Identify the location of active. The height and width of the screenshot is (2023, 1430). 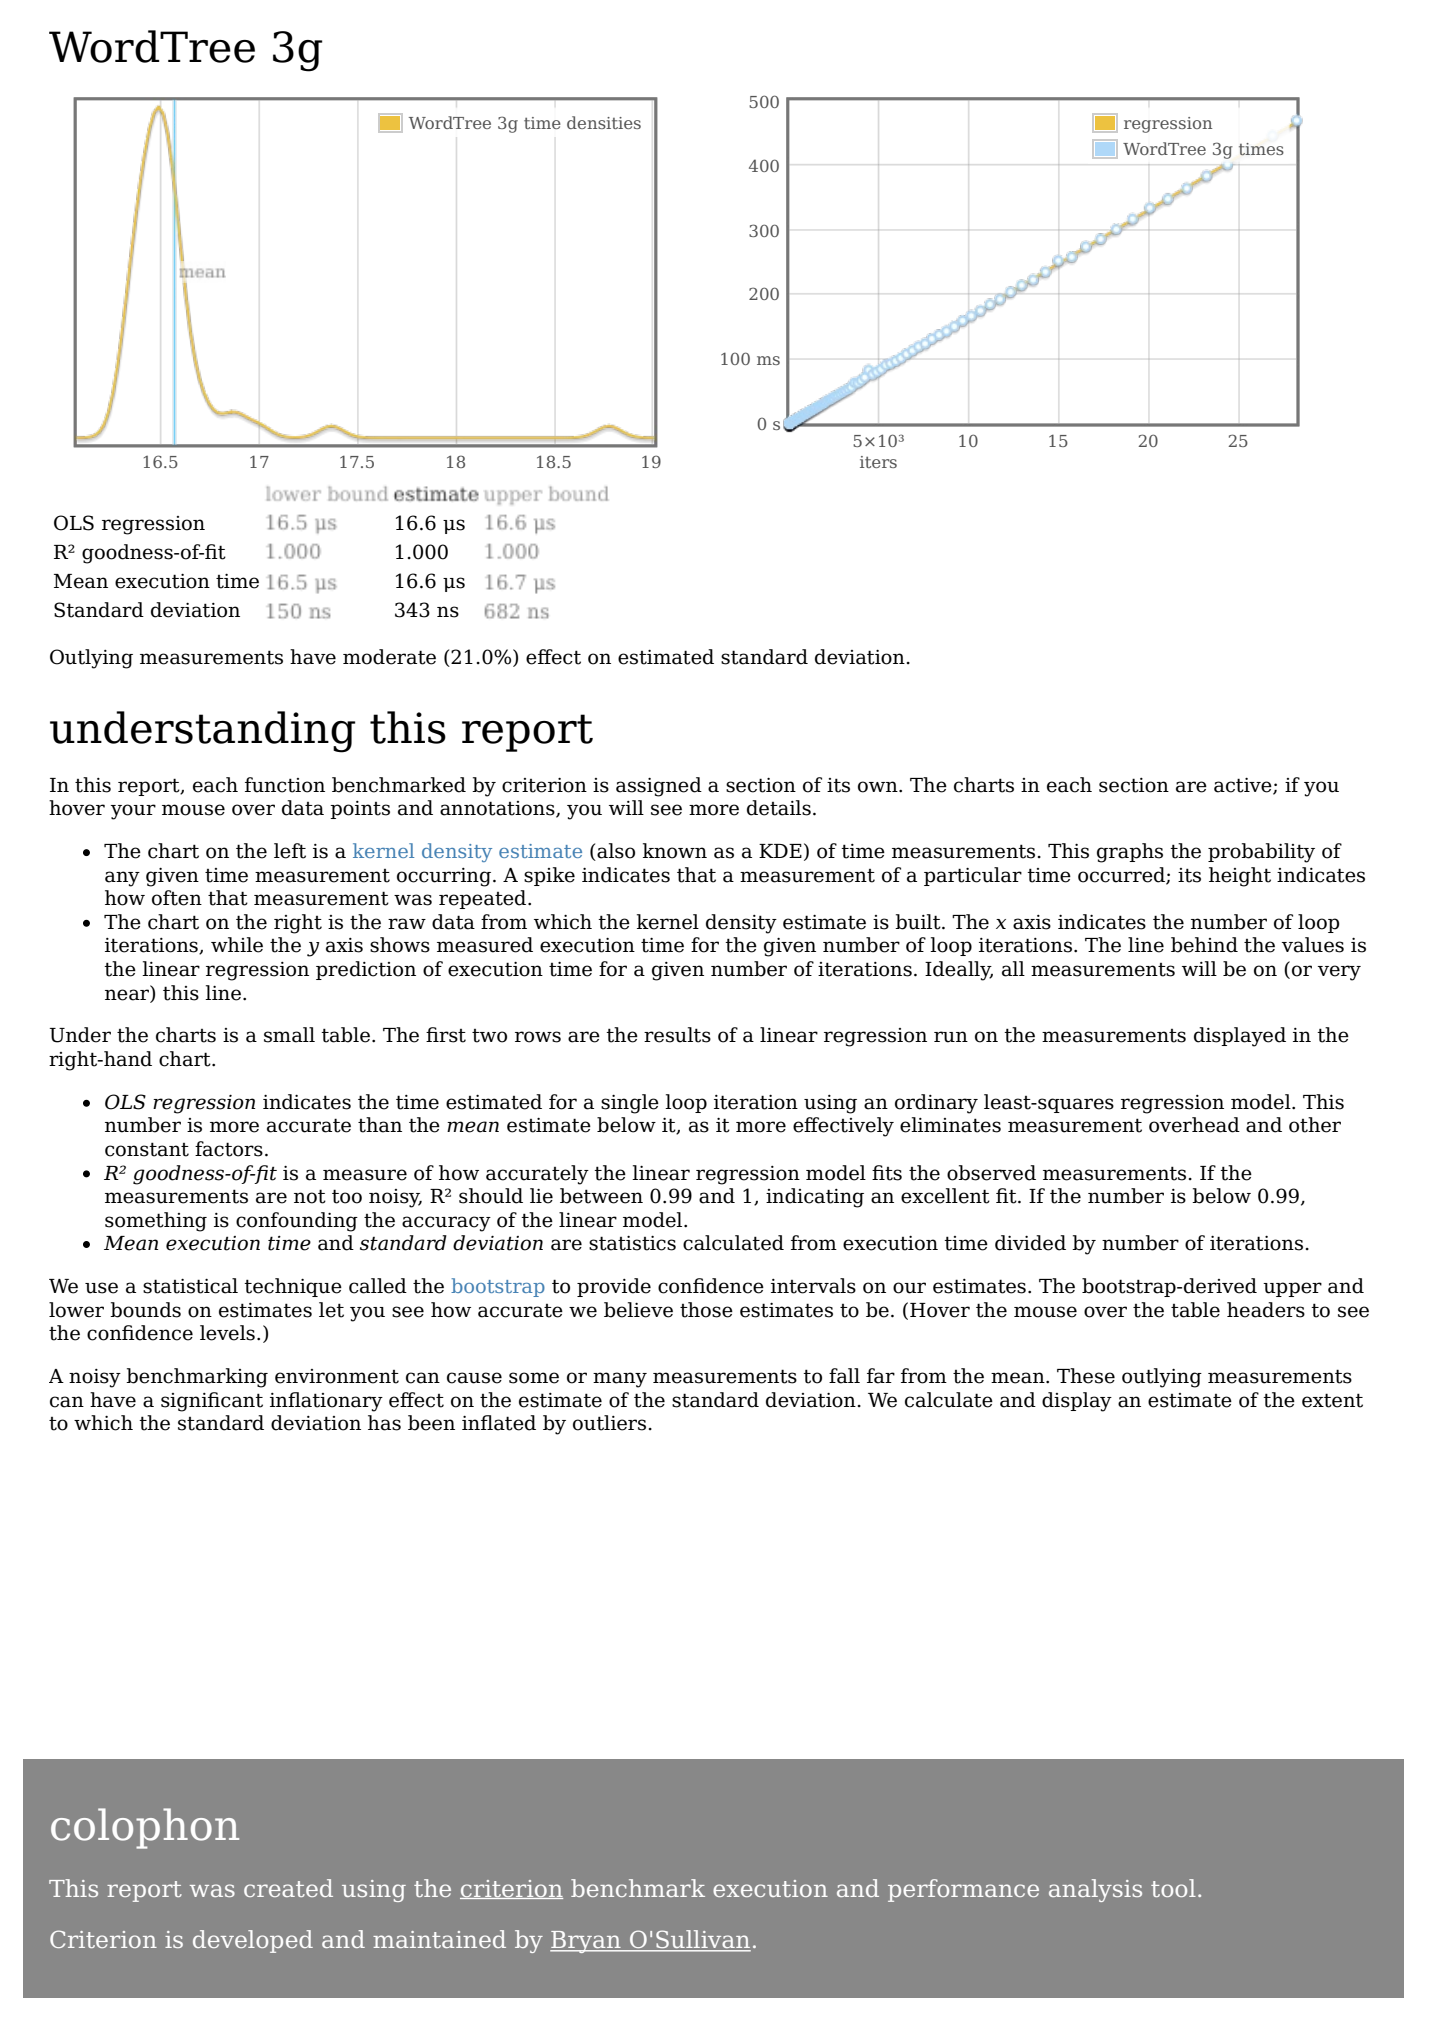
(1244, 786).
